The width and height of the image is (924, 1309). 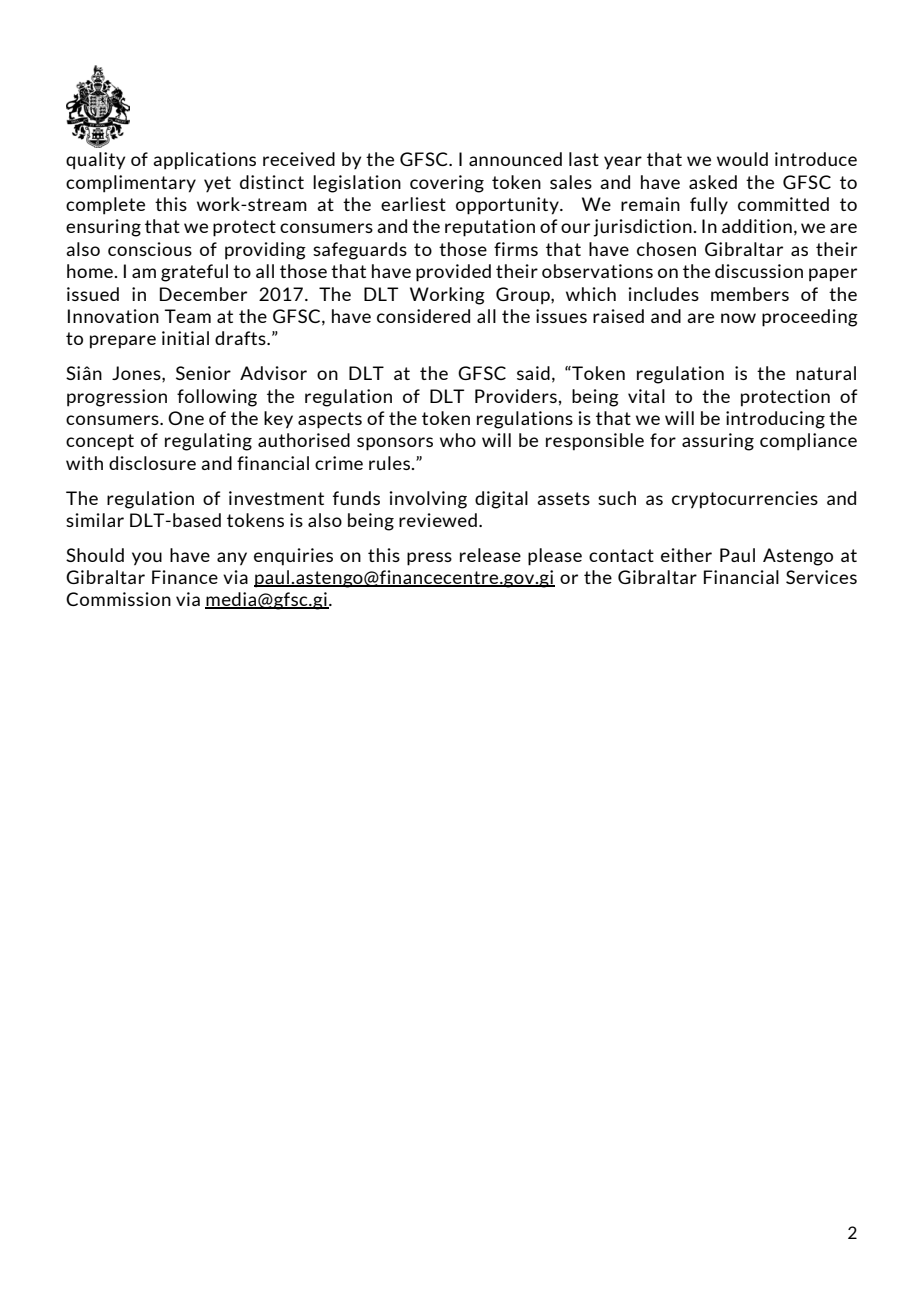 What do you see at coordinates (204, 161) in the image?
I see `applications` at bounding box center [204, 161].
